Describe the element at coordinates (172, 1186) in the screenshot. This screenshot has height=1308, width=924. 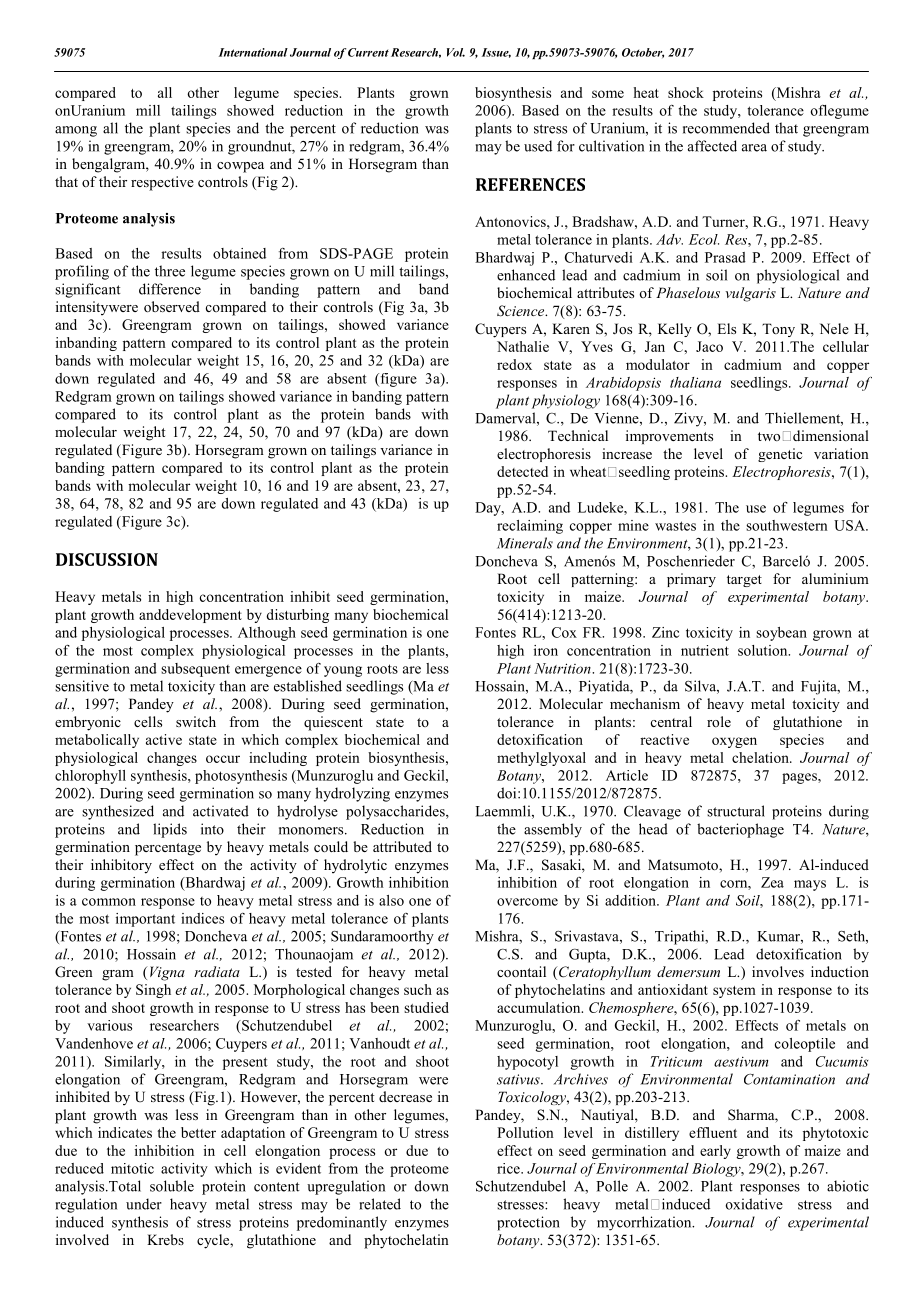
I see `soluble` at that location.
